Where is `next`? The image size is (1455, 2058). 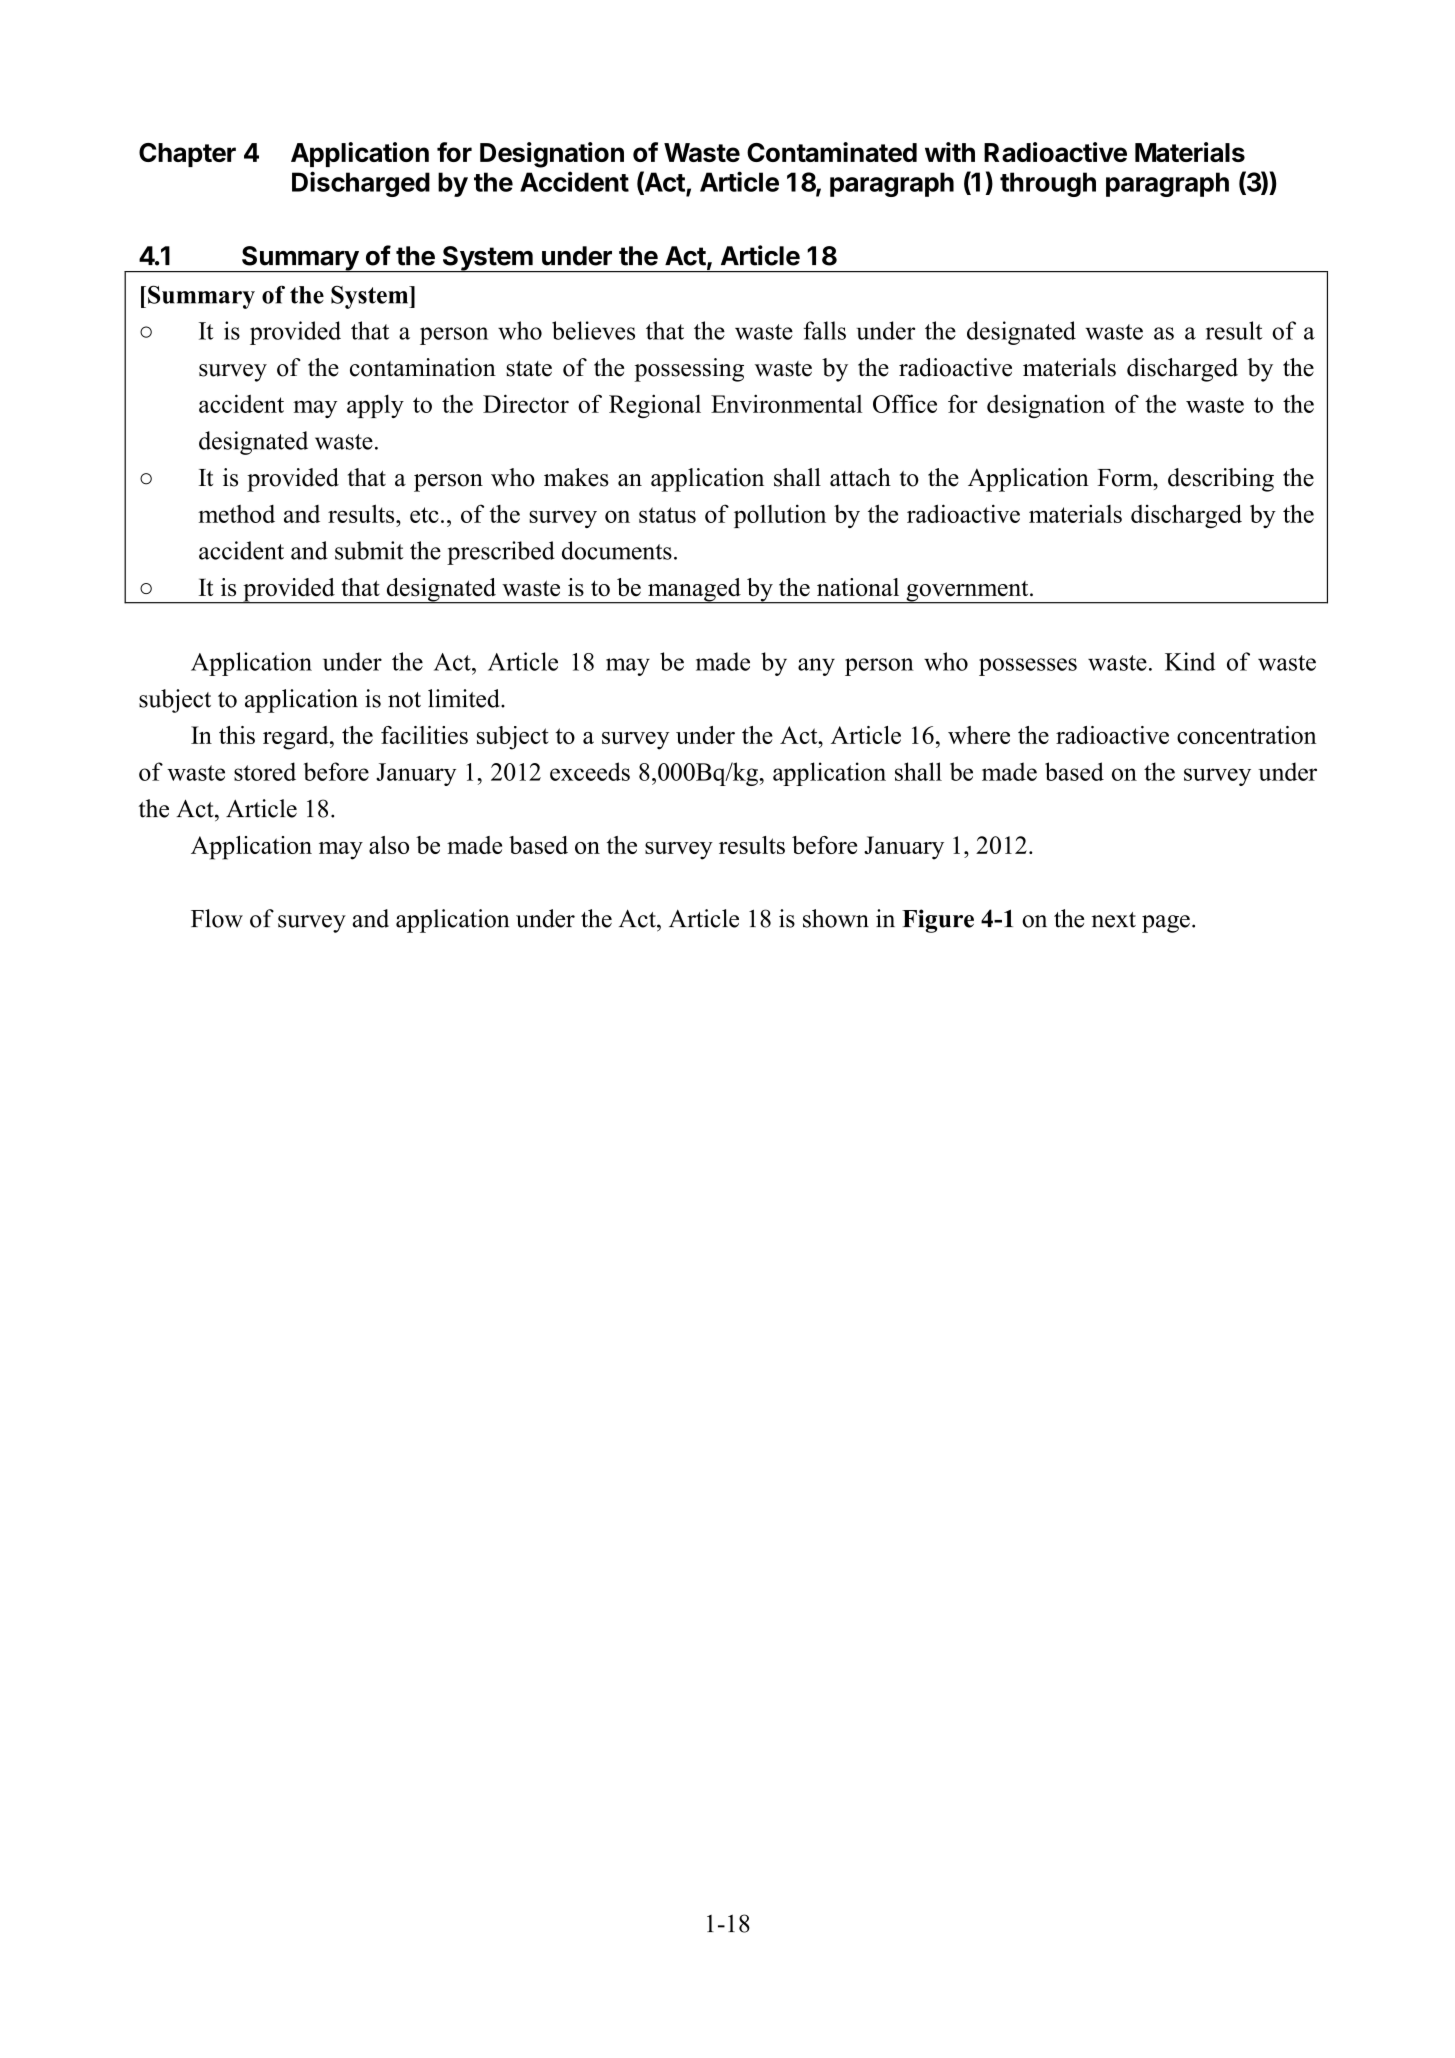
next is located at coordinates (1114, 920).
